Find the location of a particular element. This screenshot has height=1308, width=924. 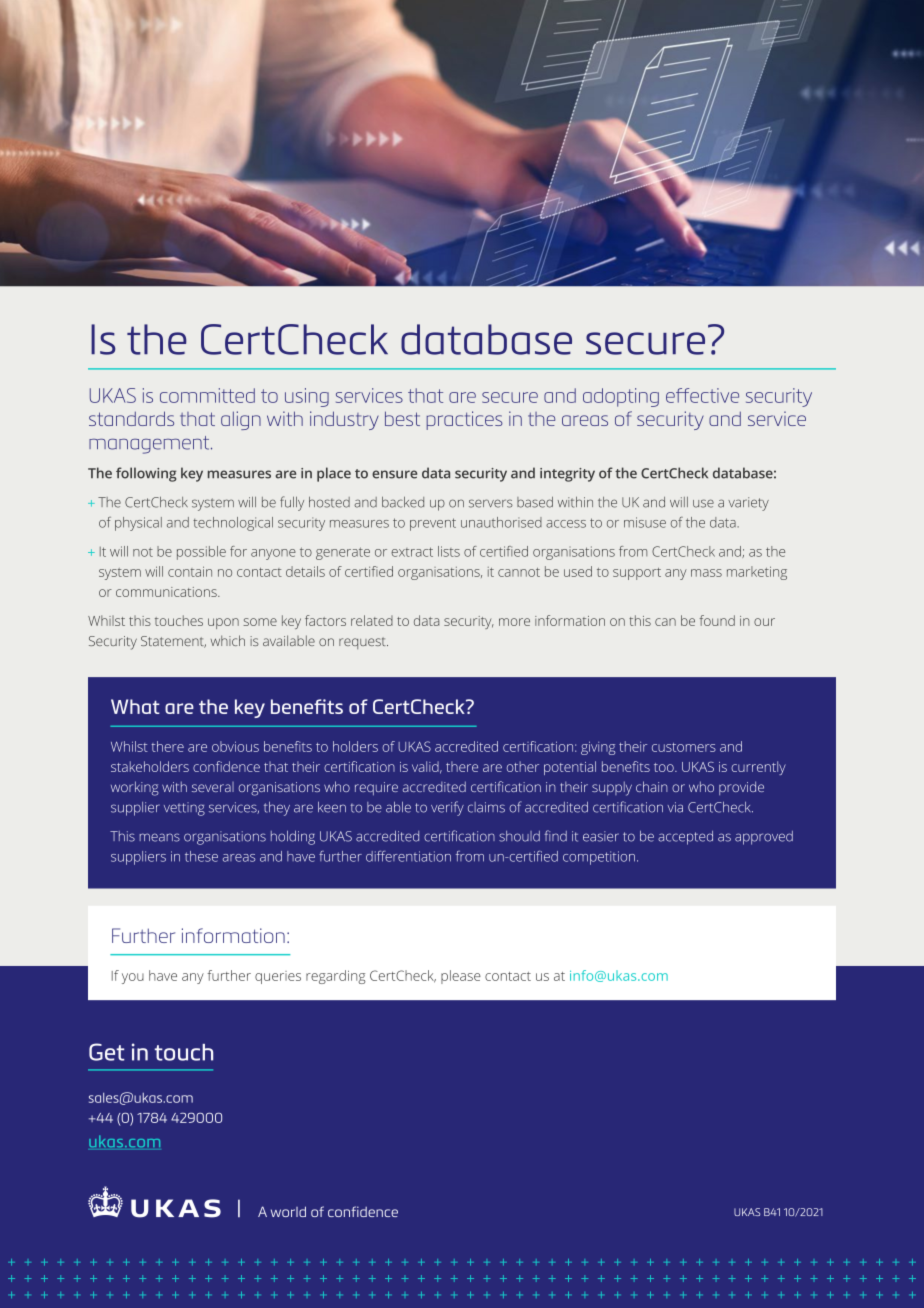

practices is located at coordinates (465, 420).
